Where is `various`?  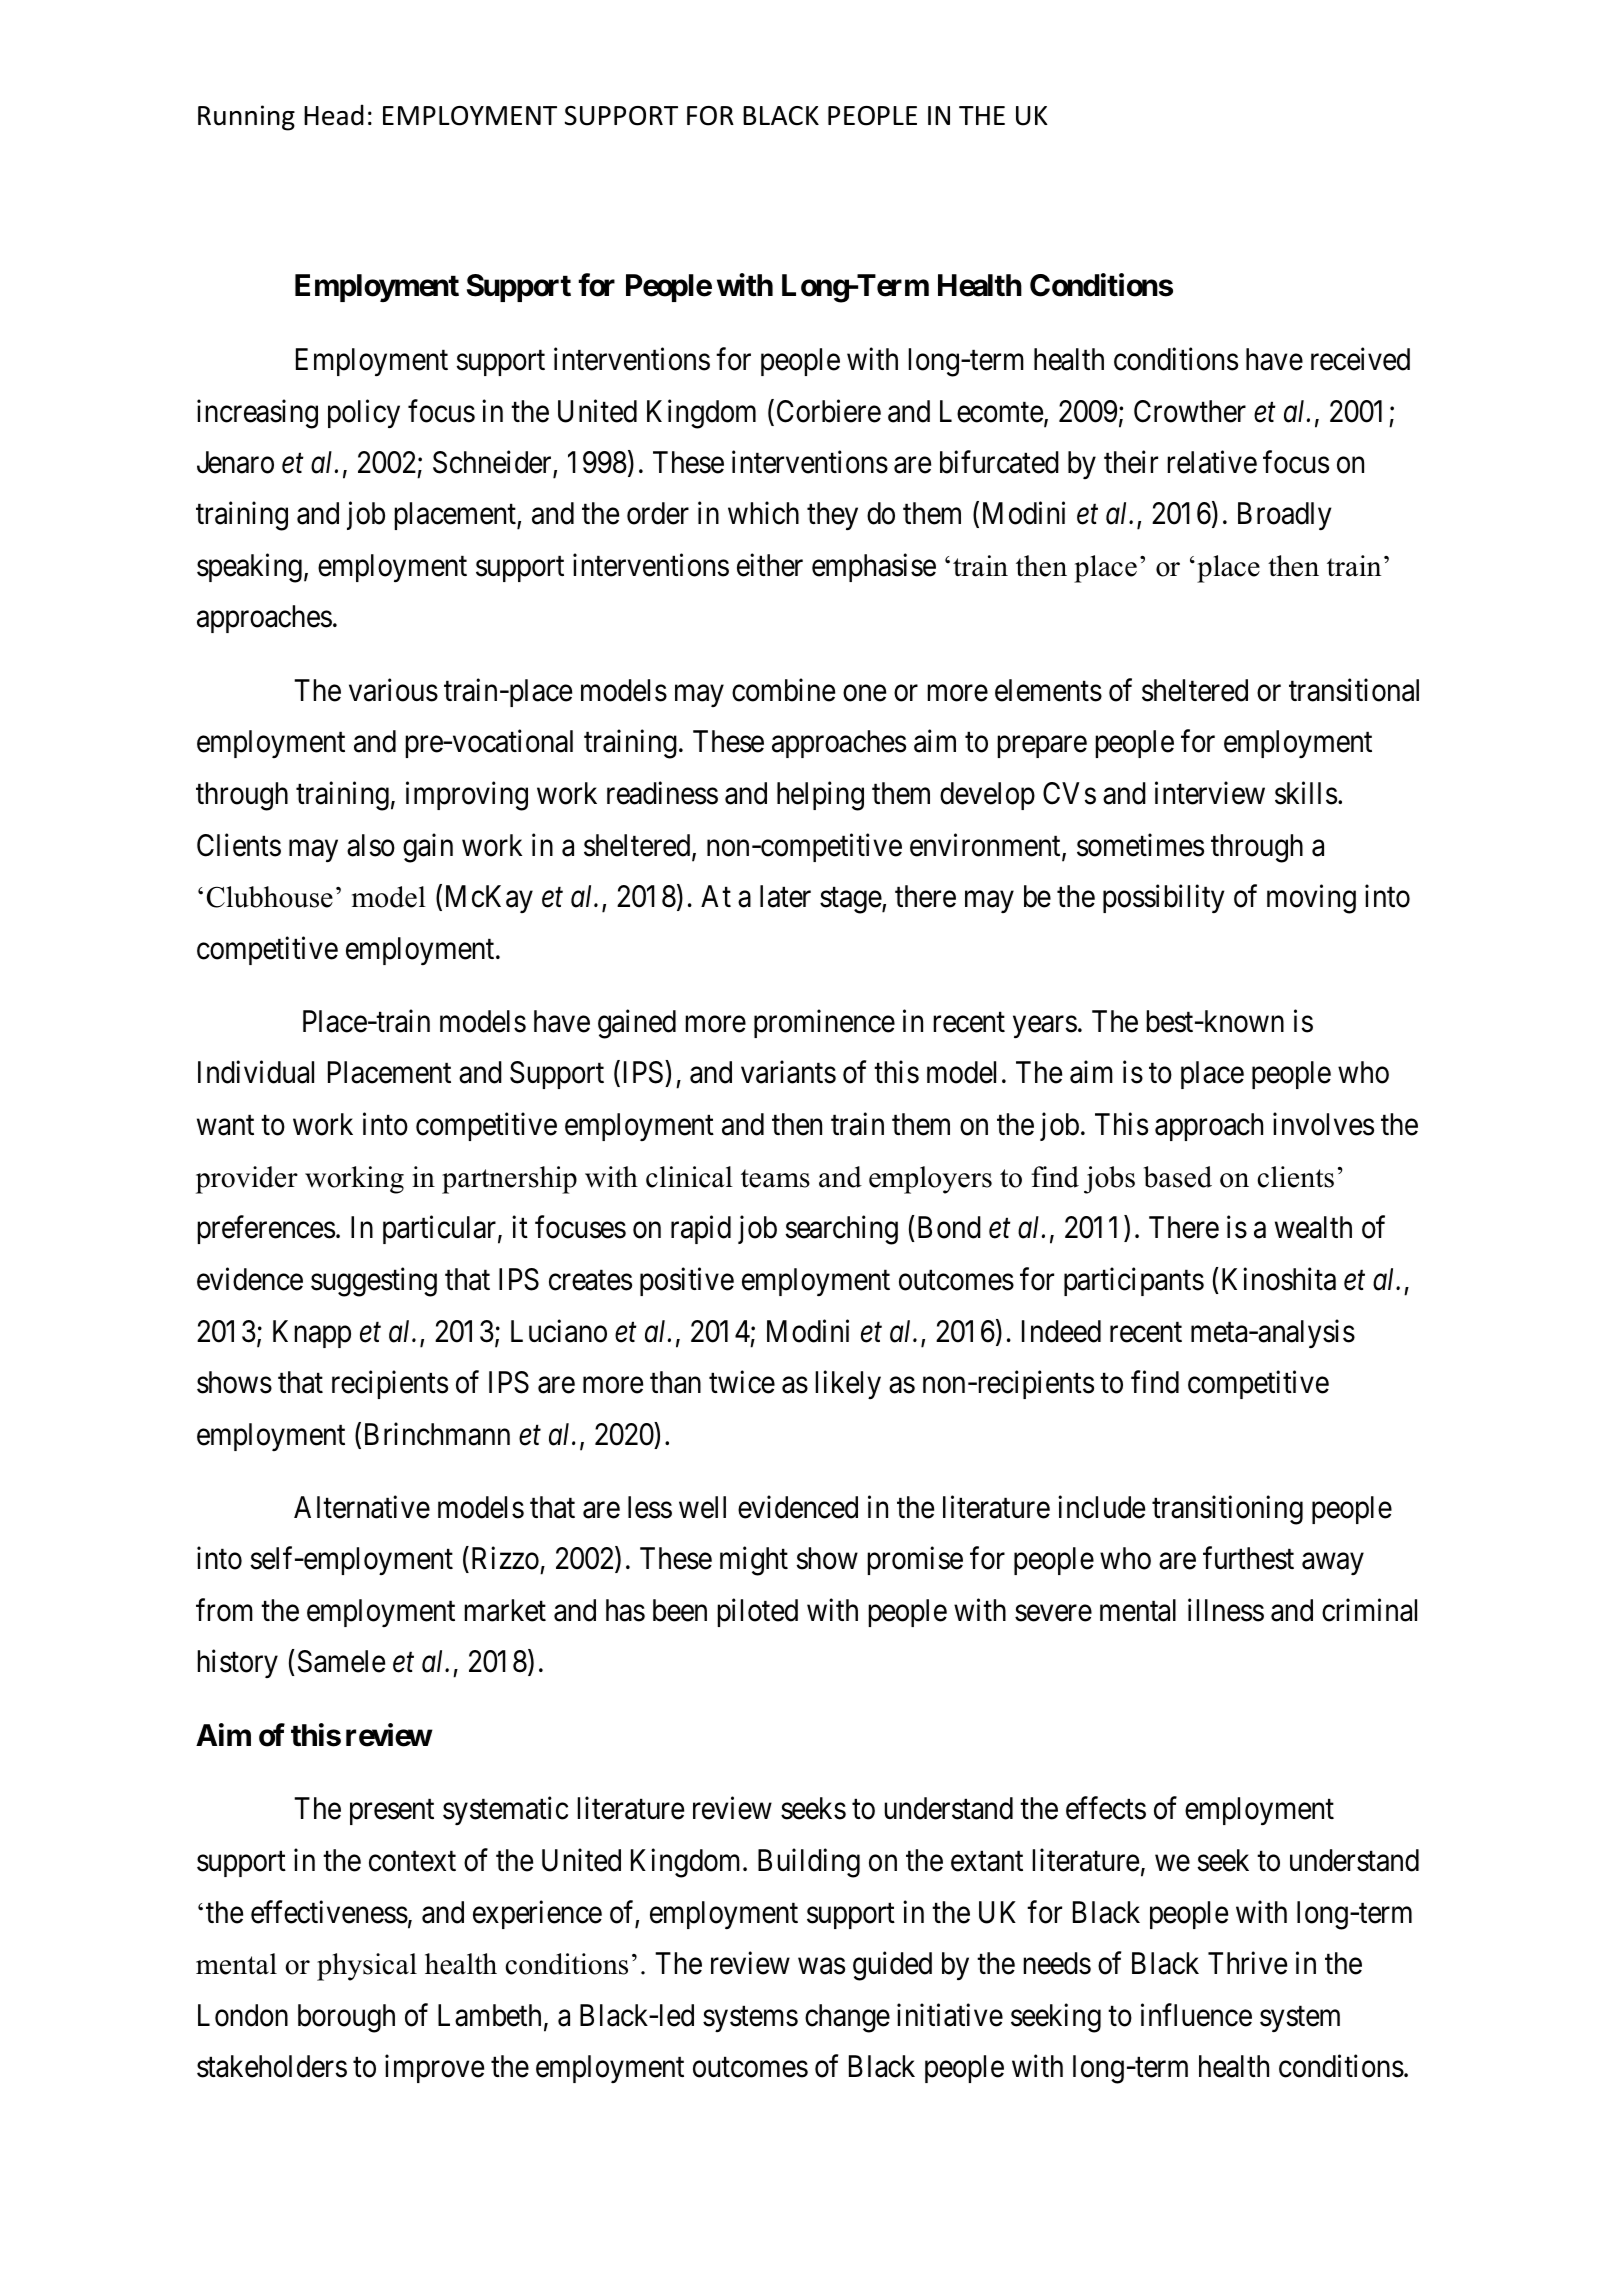
various is located at coordinates (393, 690).
